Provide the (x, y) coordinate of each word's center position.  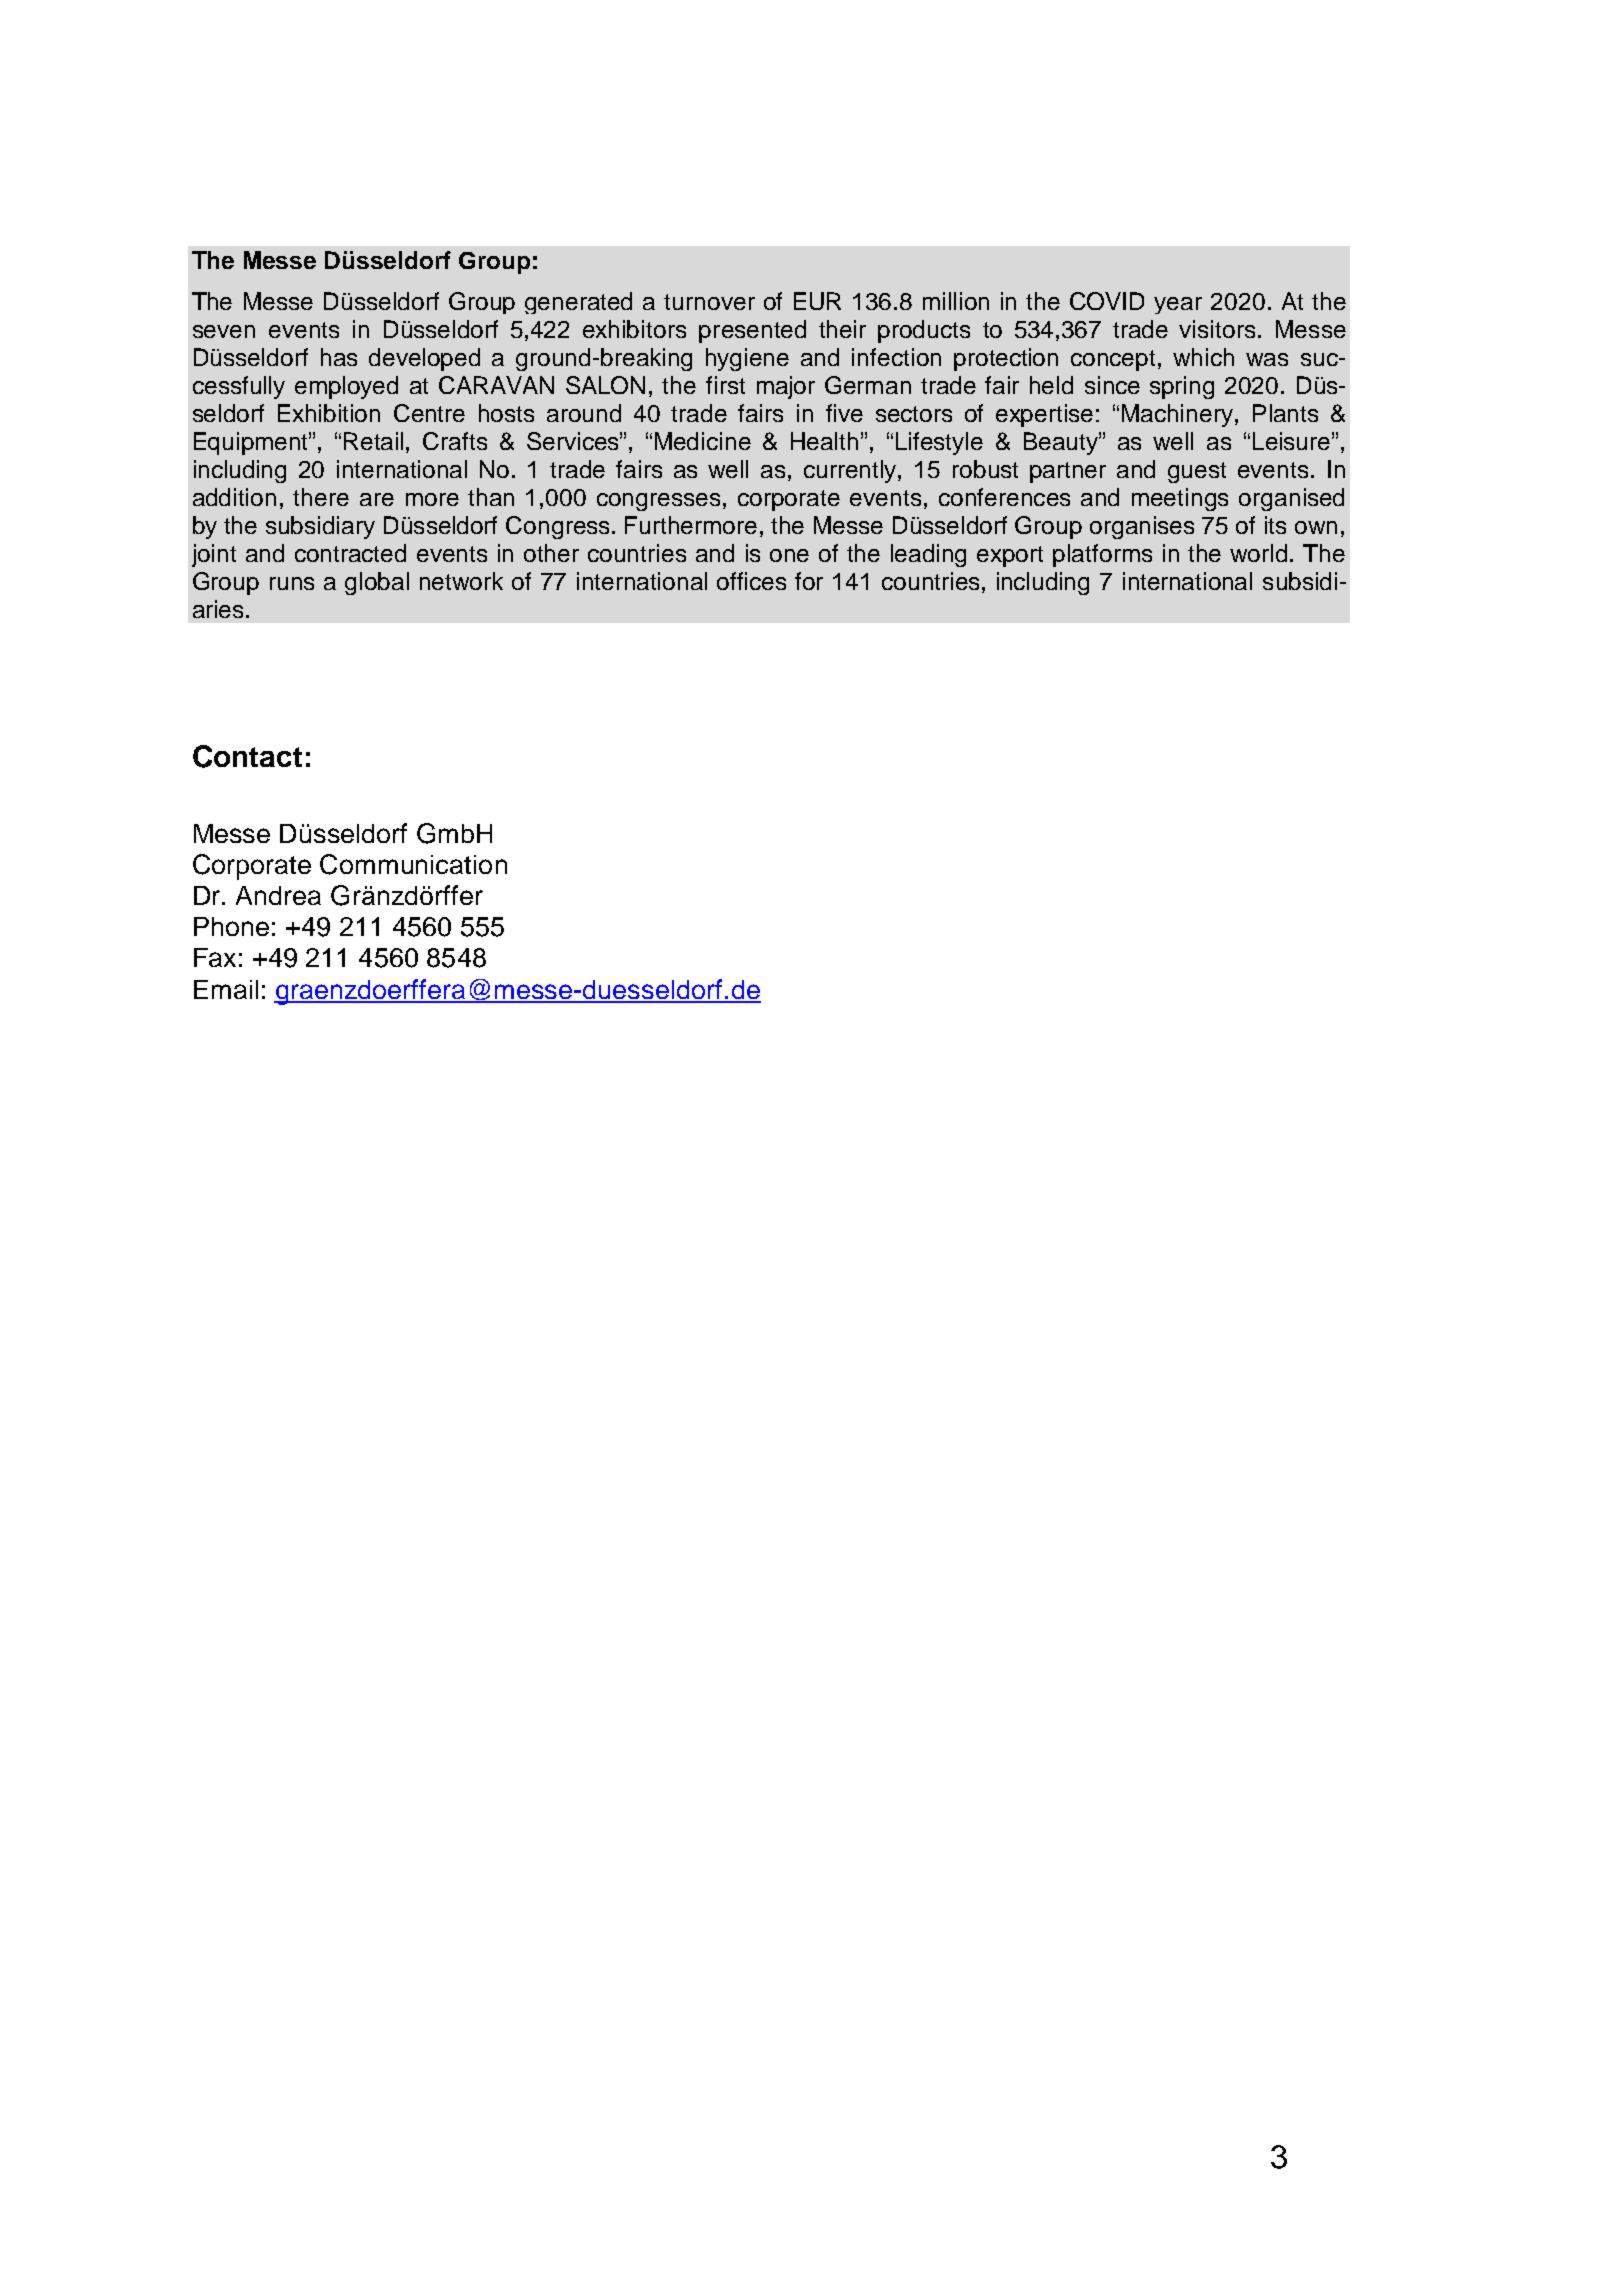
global (377, 583)
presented (752, 331)
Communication (413, 864)
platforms (1102, 555)
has (339, 357)
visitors (1217, 329)
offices (751, 581)
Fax (215, 957)
